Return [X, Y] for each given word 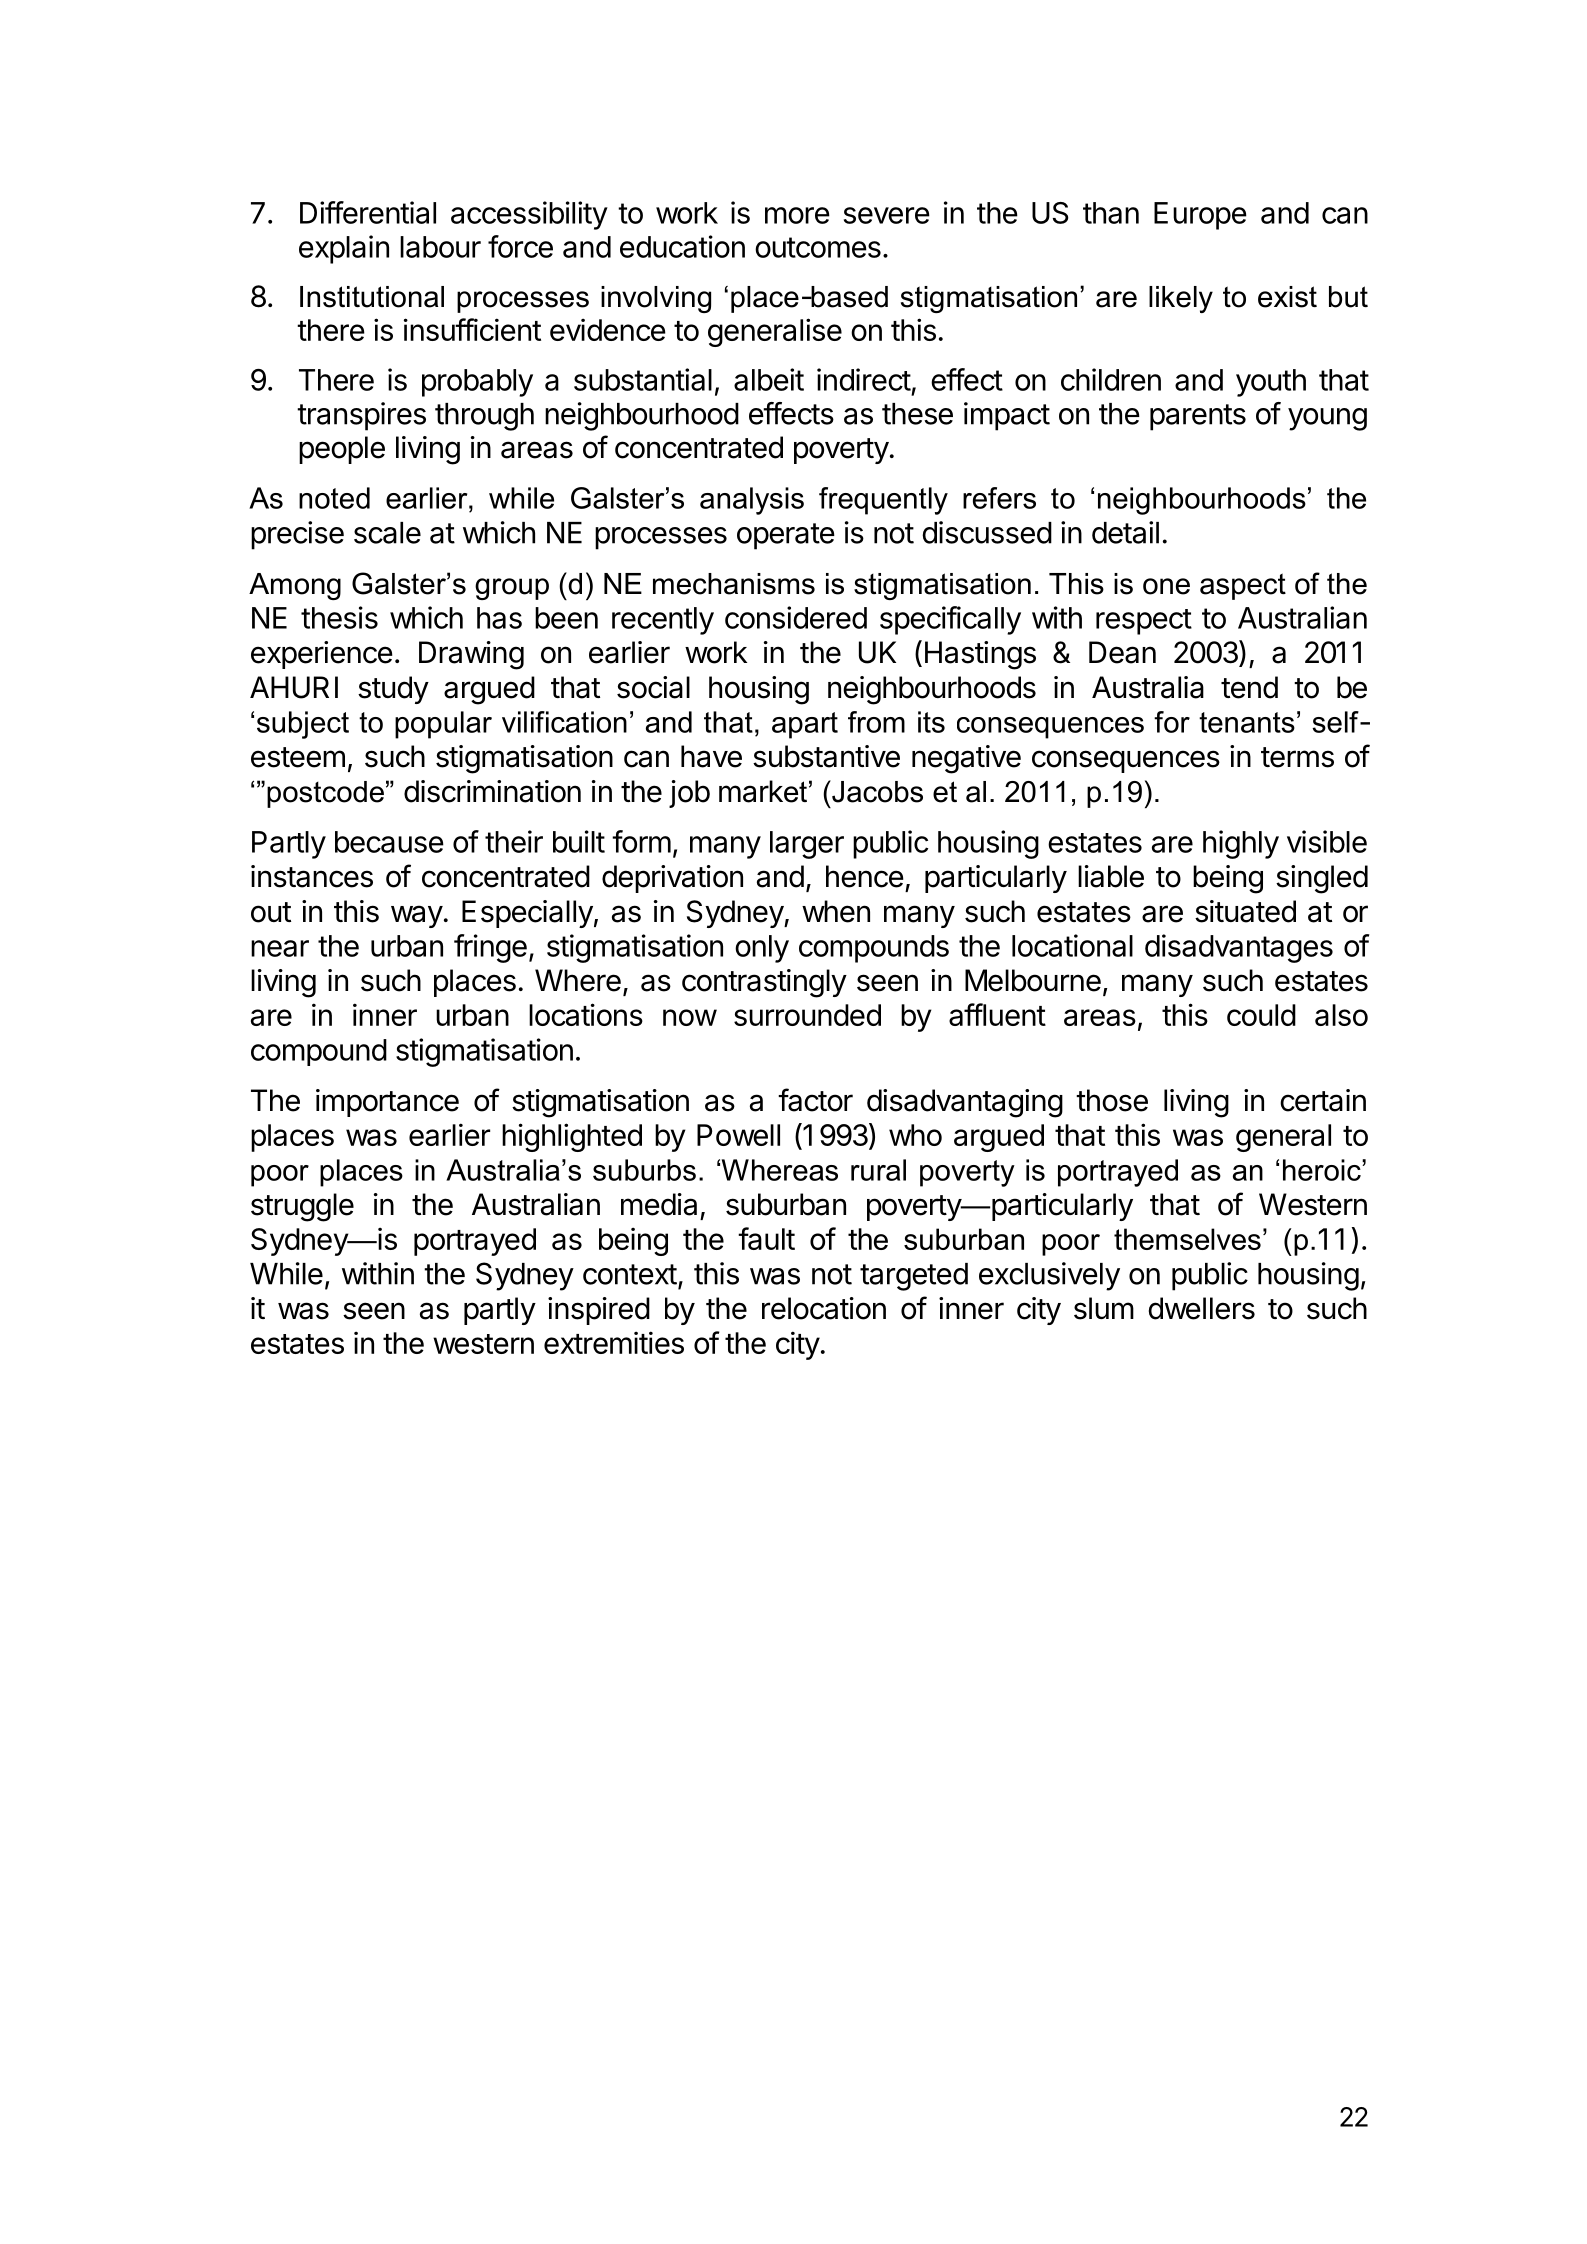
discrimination [492, 791]
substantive [826, 756]
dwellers [1202, 1308]
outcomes [818, 247]
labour [440, 247]
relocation [824, 1308]
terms [1297, 757]
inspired [599, 1311]
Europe [1200, 216]
